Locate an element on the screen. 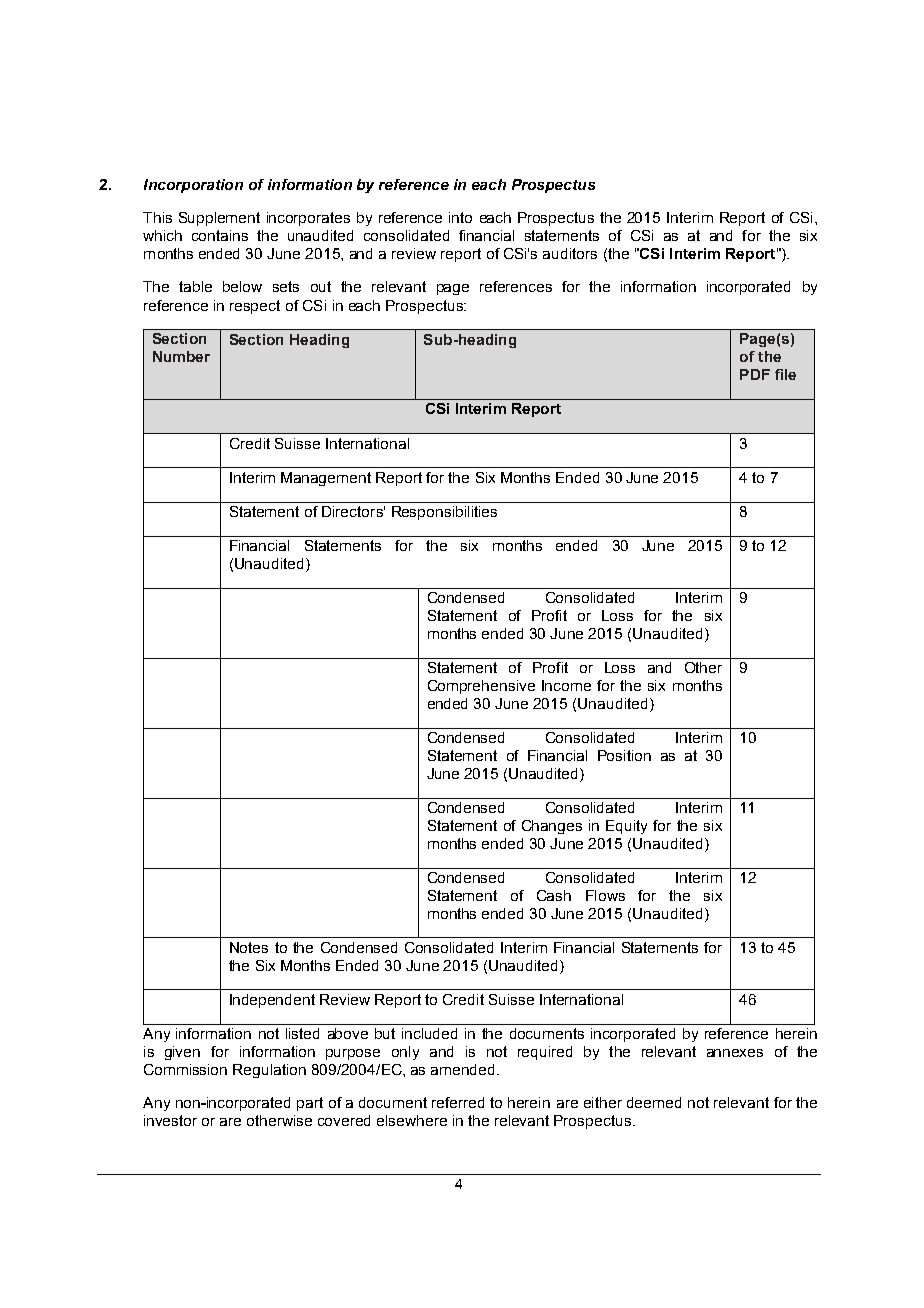 This screenshot has width=924, height=1308. Equity is located at coordinates (626, 827).
